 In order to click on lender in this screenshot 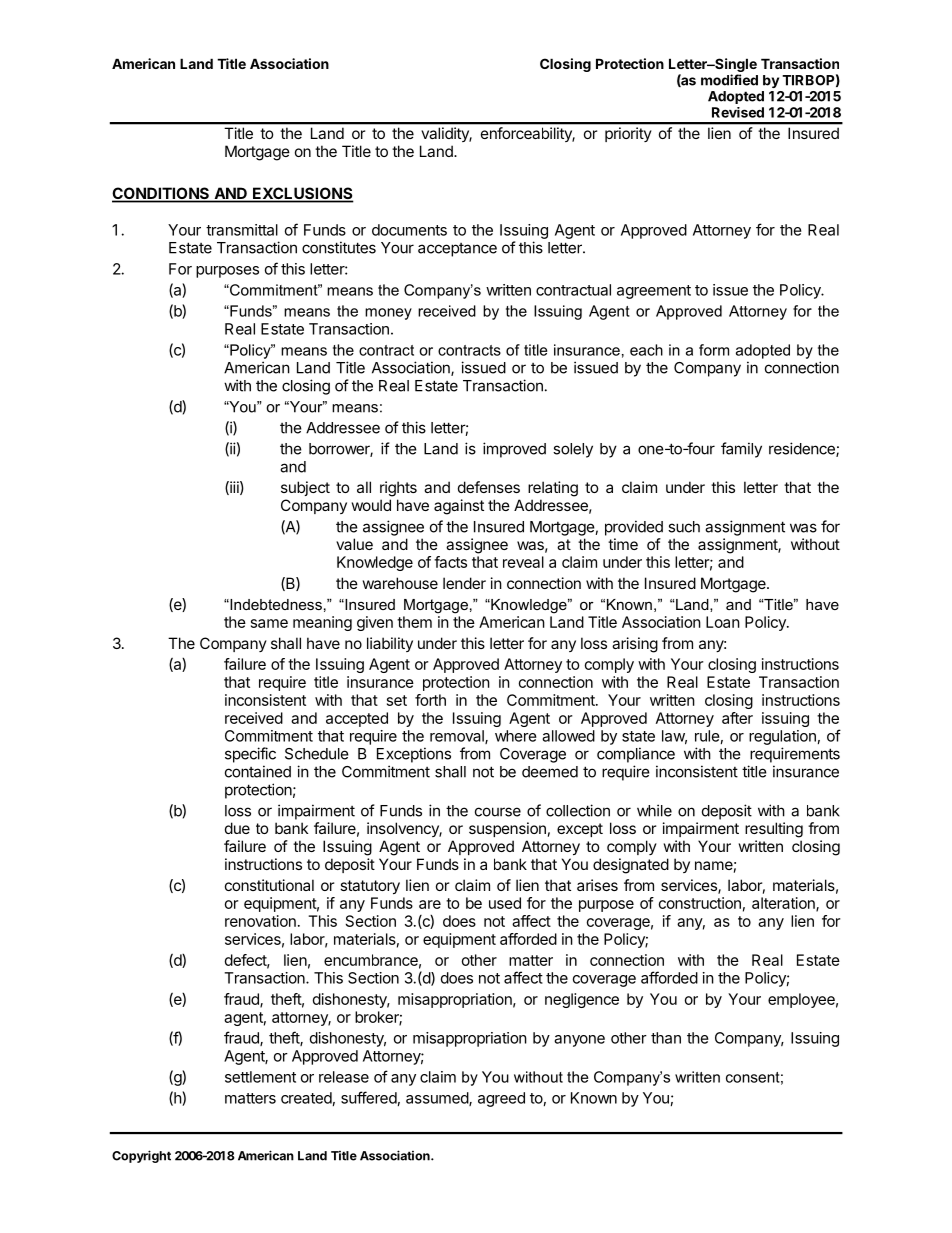, I will do `click(464, 583)`.
